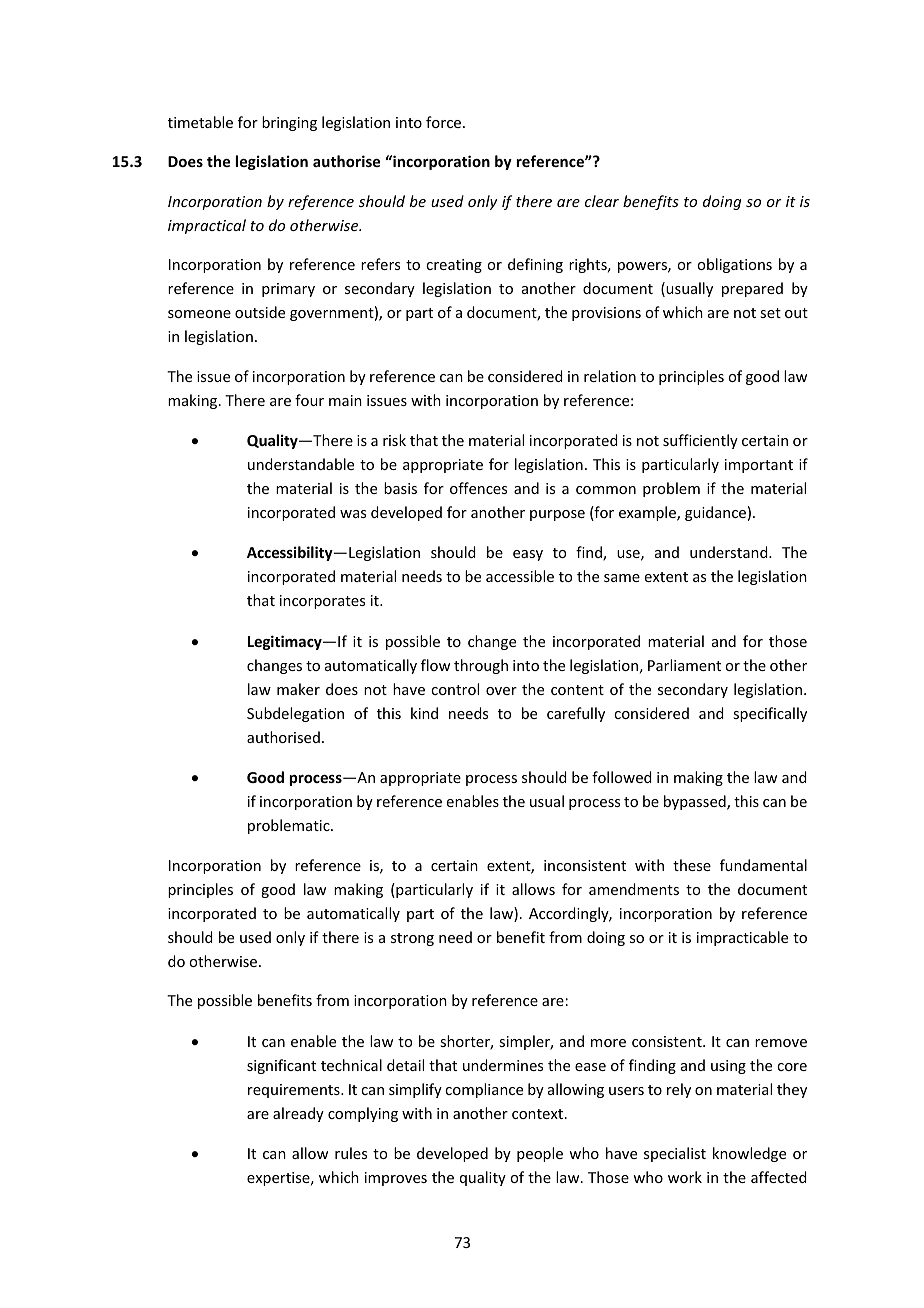 This screenshot has width=924, height=1308. Describe the element at coordinates (759, 466) in the screenshot. I see `important` at that location.
